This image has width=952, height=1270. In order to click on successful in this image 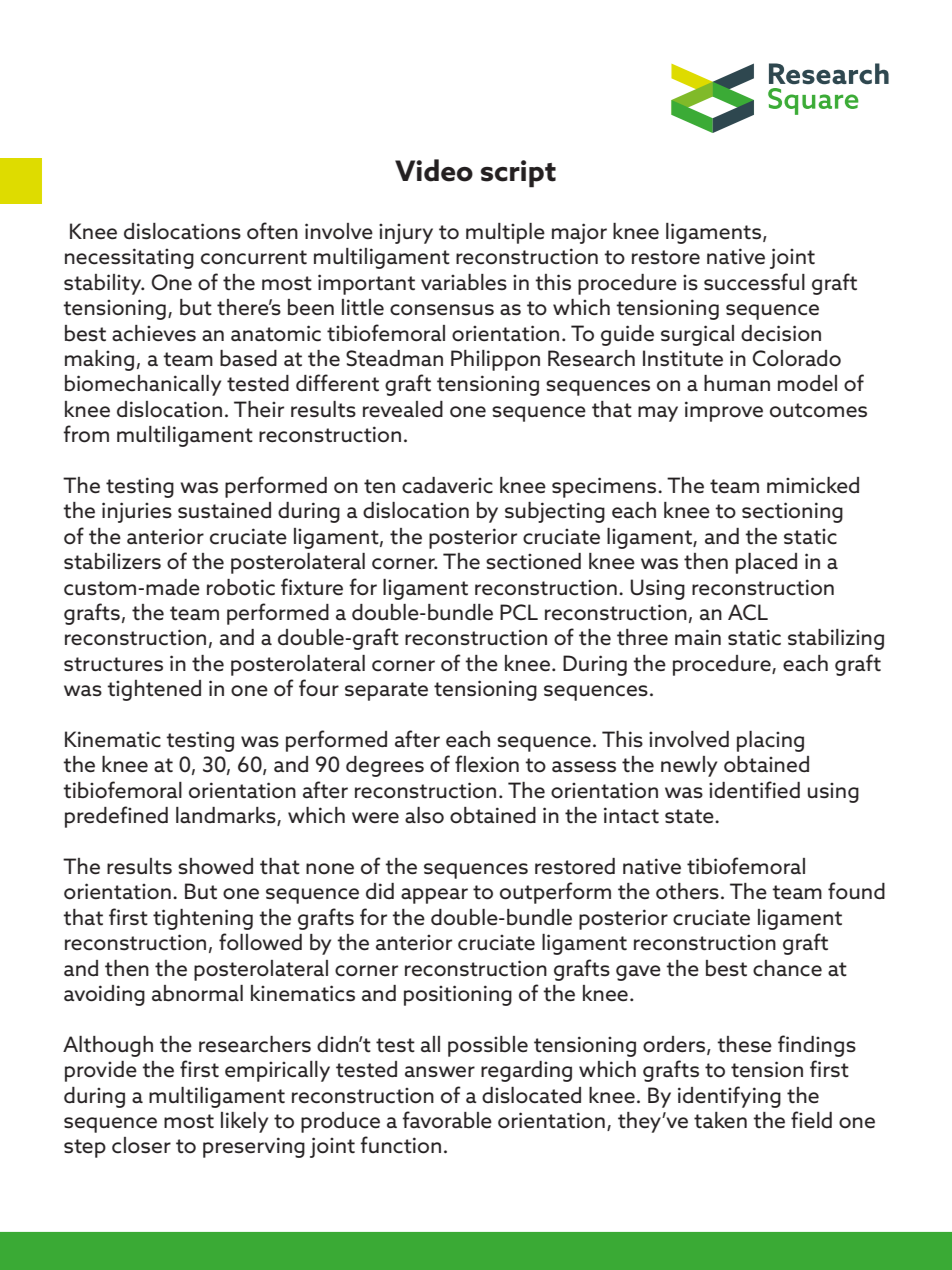, I will do `click(754, 282)`.
